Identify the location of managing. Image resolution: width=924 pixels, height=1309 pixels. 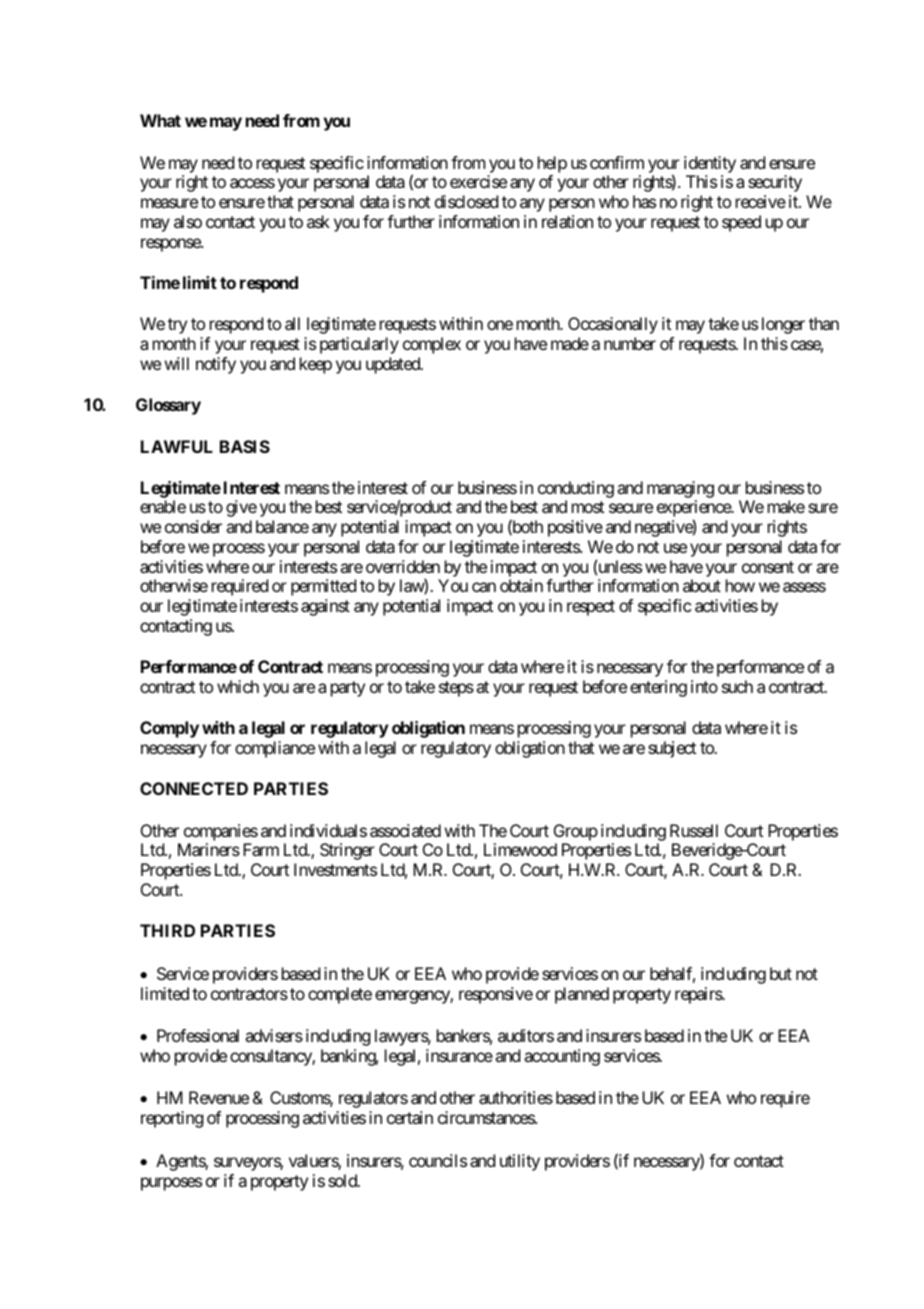
(680, 491).
